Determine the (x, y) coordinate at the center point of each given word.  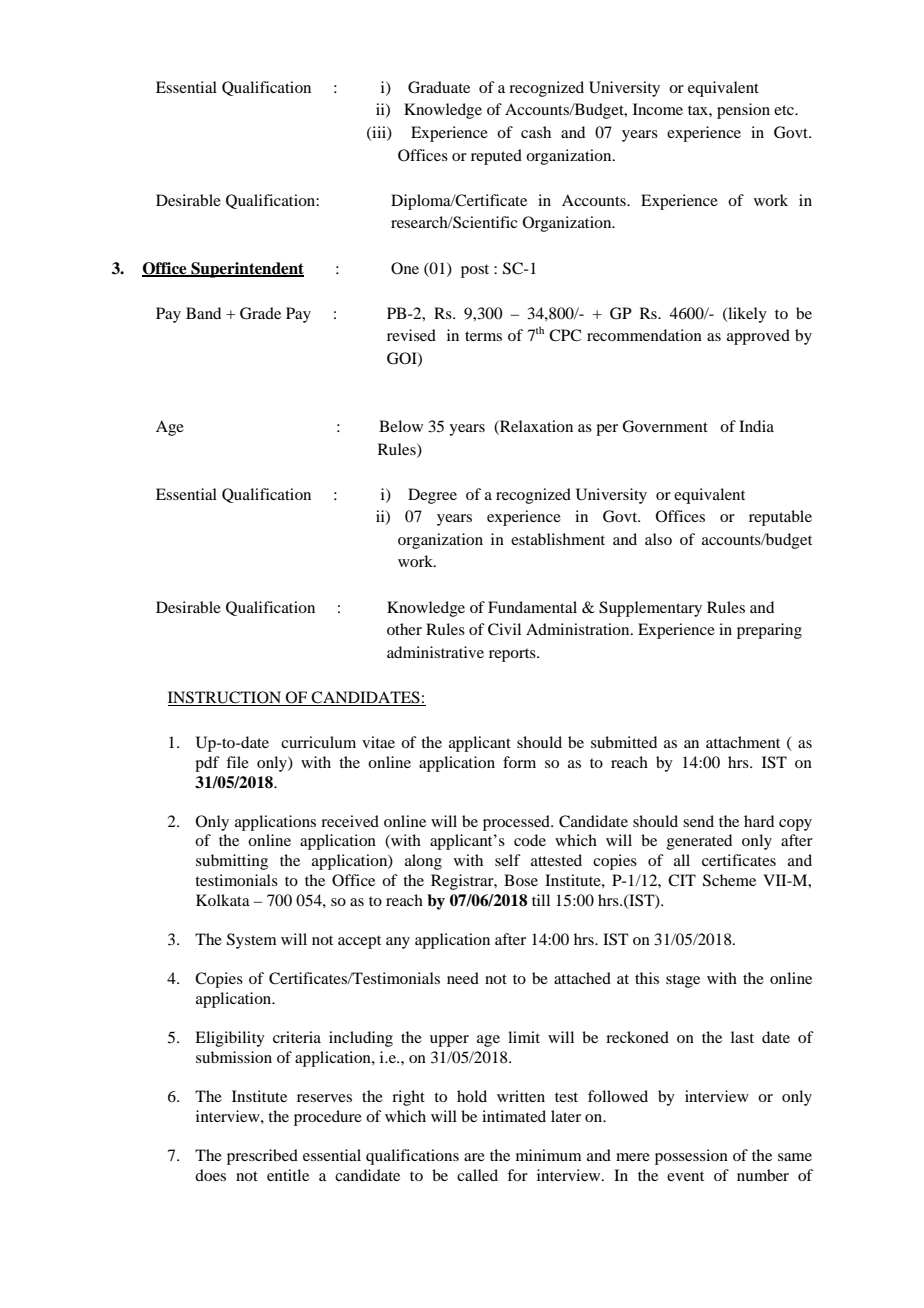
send (698, 821)
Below (401, 426)
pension (743, 111)
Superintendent (246, 270)
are (474, 1157)
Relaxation (535, 427)
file (237, 762)
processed (517, 823)
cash (536, 132)
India (756, 426)
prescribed (262, 1157)
